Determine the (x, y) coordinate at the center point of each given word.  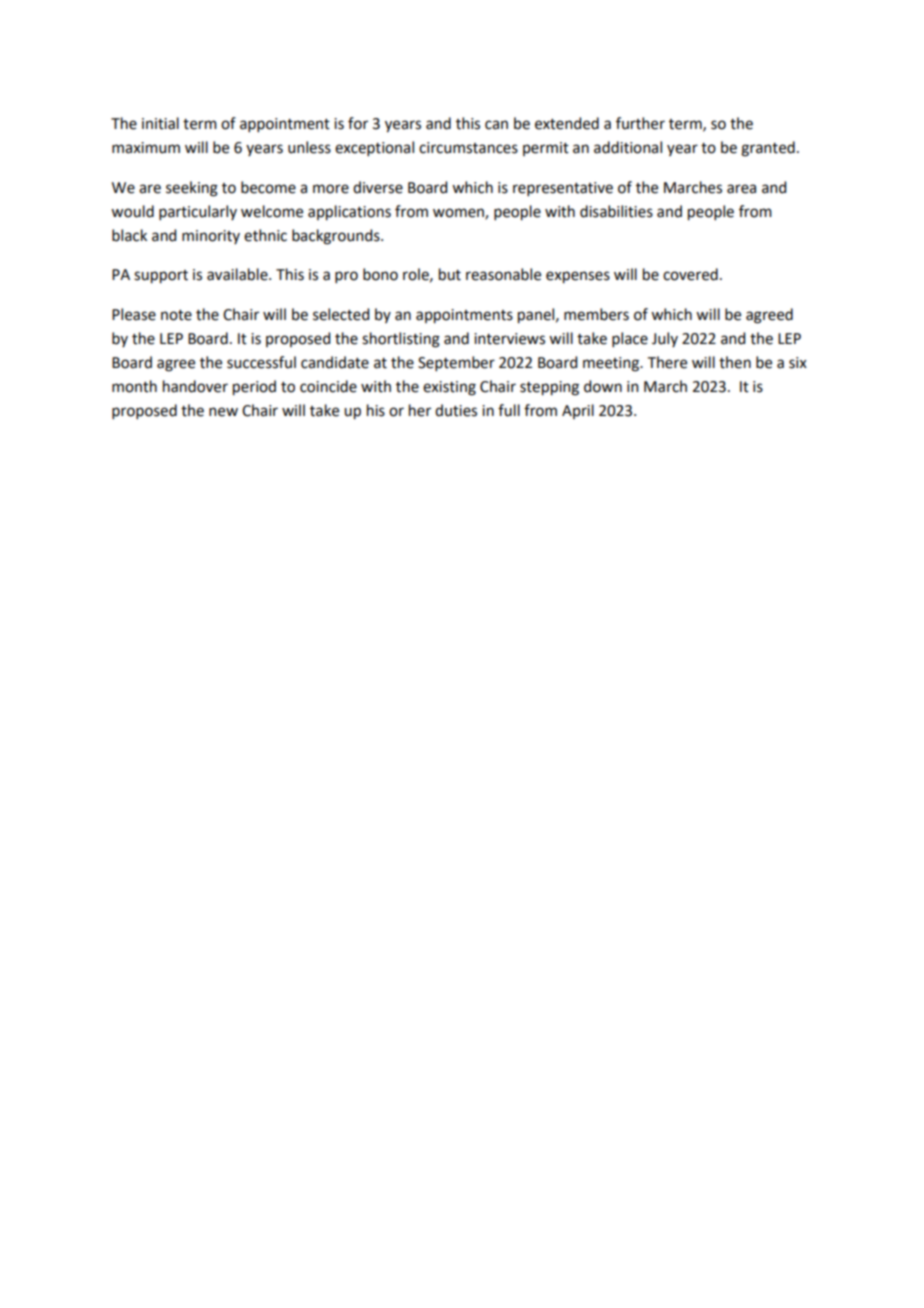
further (640, 123)
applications (349, 213)
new (223, 412)
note (176, 315)
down (603, 386)
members (596, 314)
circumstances (468, 148)
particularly (198, 212)
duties (456, 410)
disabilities (616, 211)
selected (341, 314)
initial (160, 123)
